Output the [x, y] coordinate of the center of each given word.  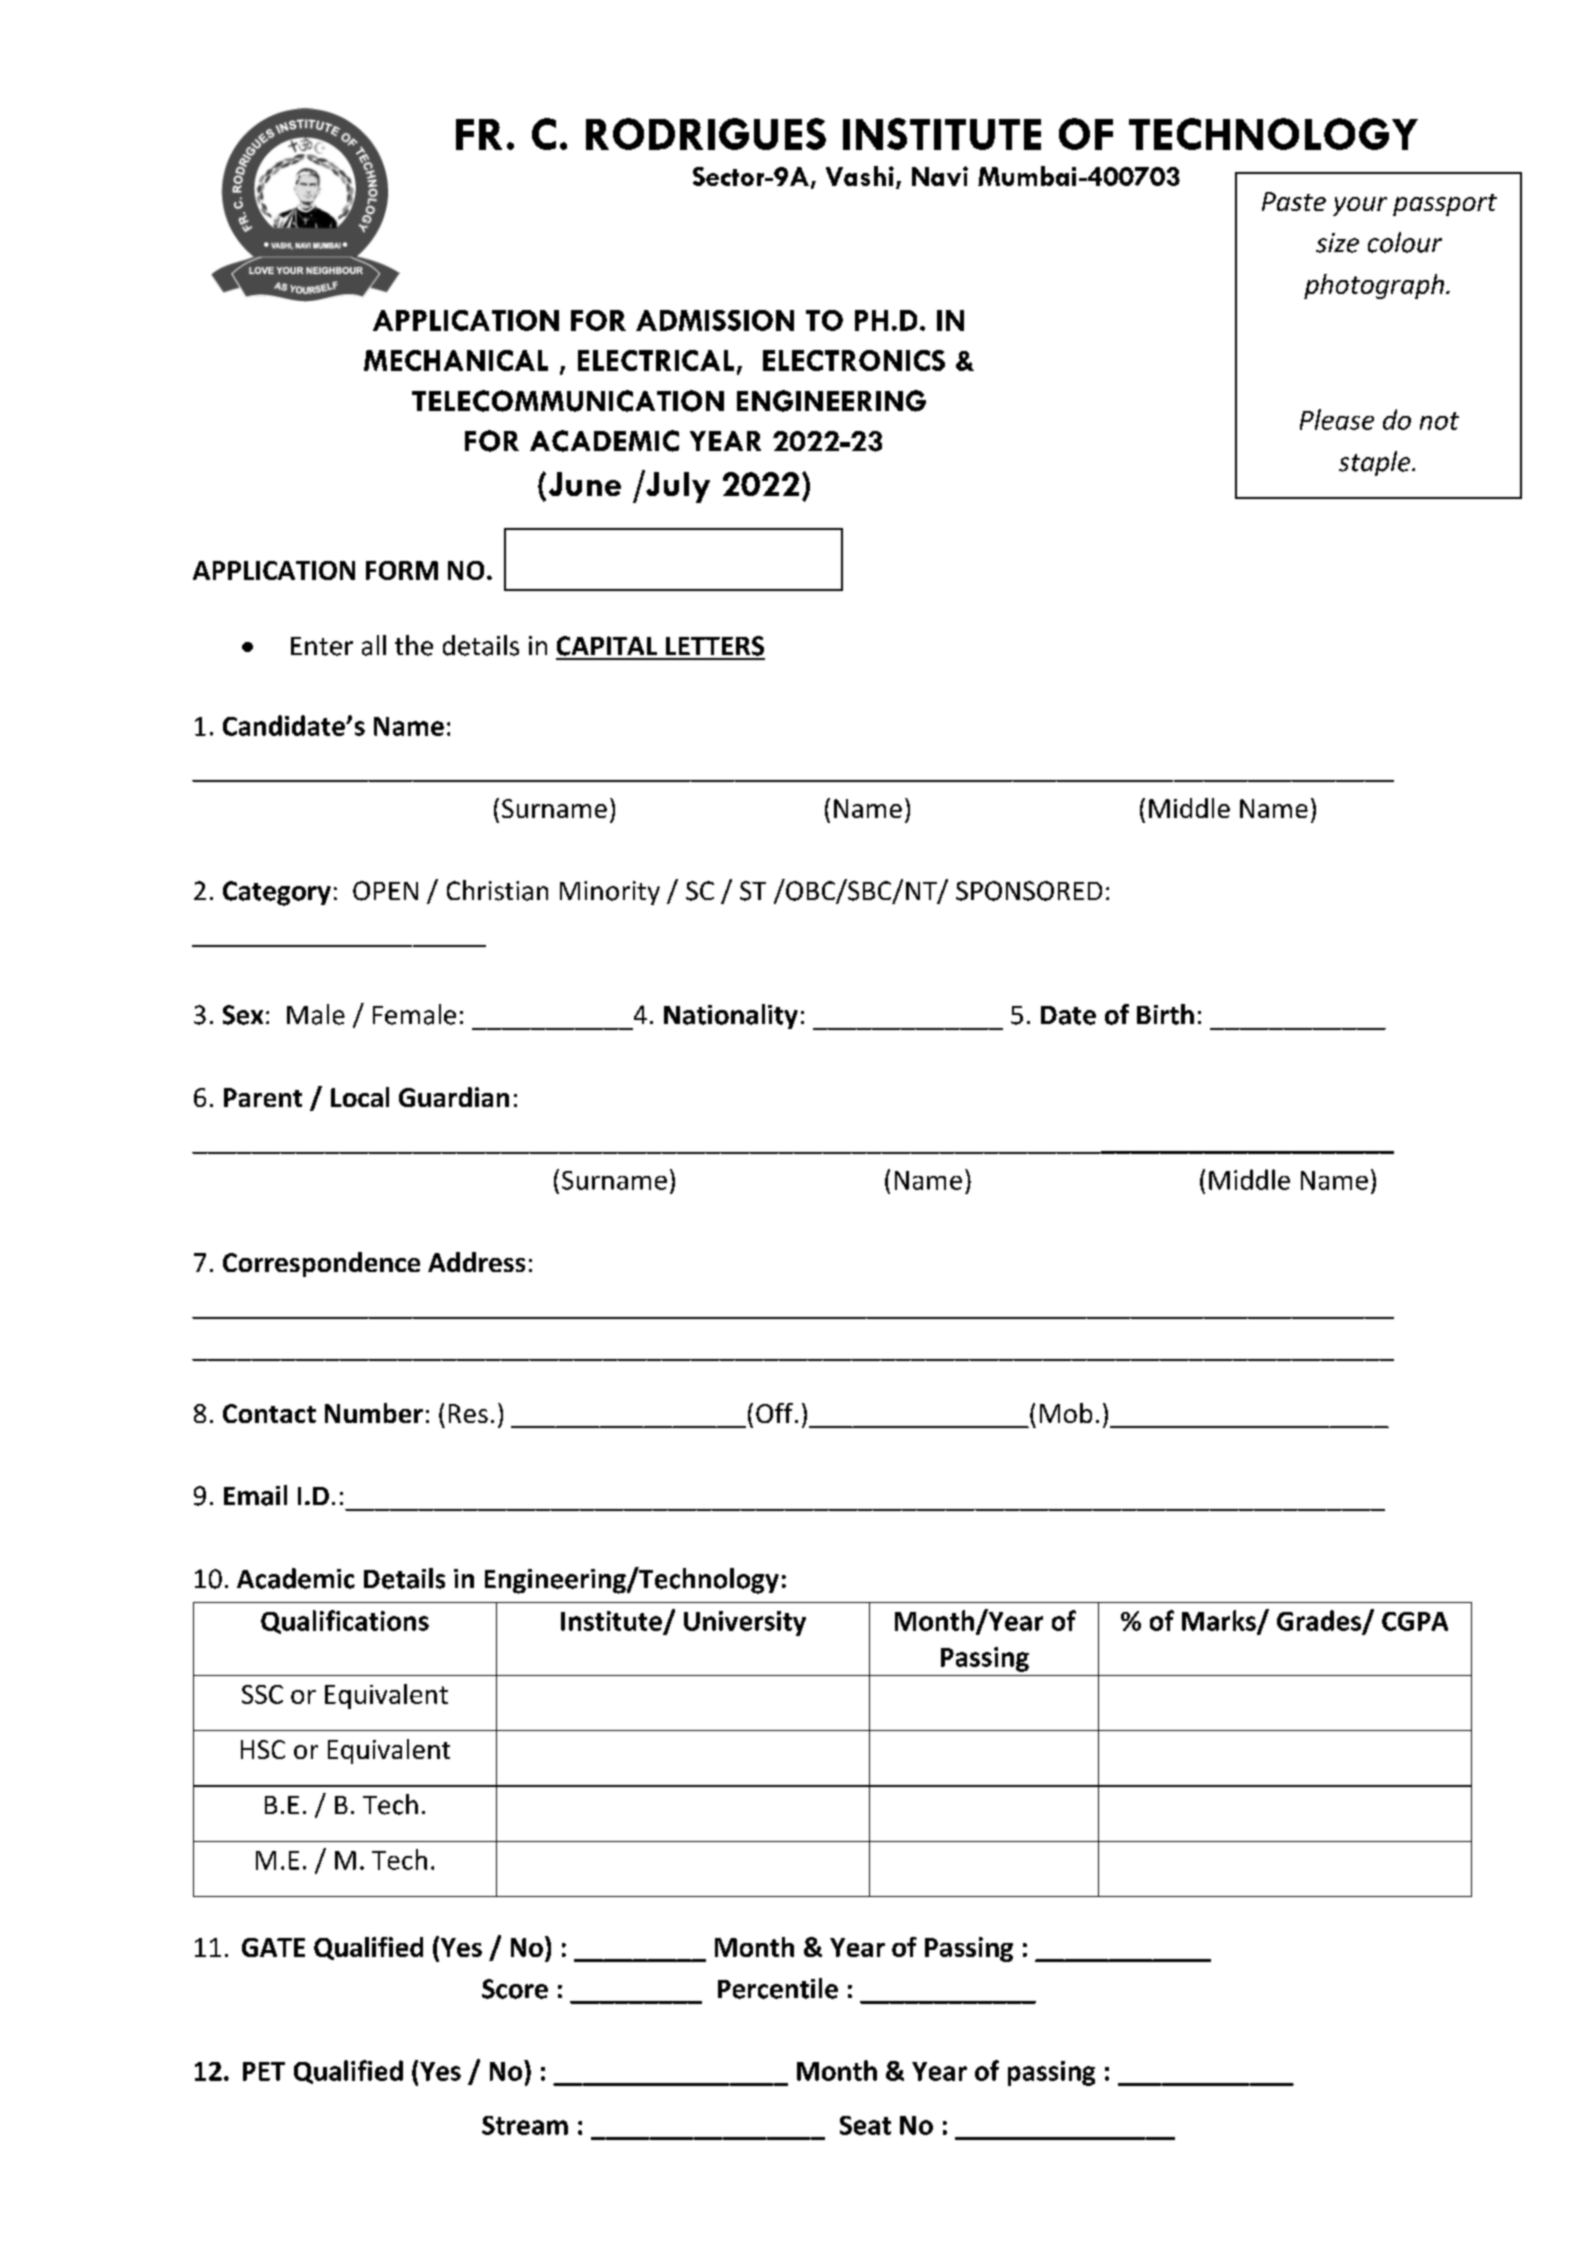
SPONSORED [1029, 891]
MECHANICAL [456, 360]
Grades [1320, 1621]
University [745, 1623]
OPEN [385, 891]
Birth [1165, 1014]
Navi [940, 176]
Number [374, 1413]
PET [264, 2071]
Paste [1294, 201]
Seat [865, 2125]
